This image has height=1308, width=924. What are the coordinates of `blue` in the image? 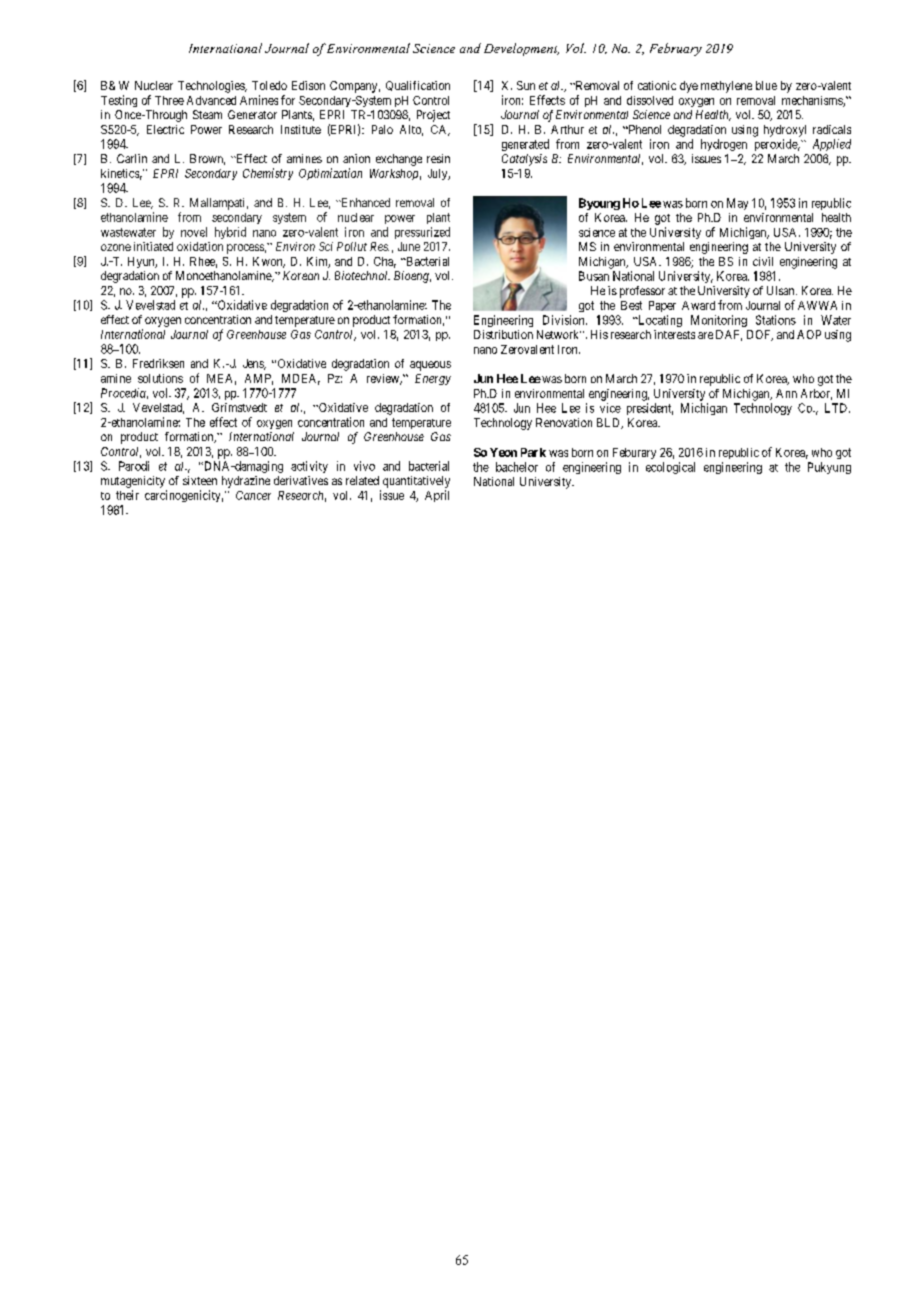 It's located at (766, 85).
